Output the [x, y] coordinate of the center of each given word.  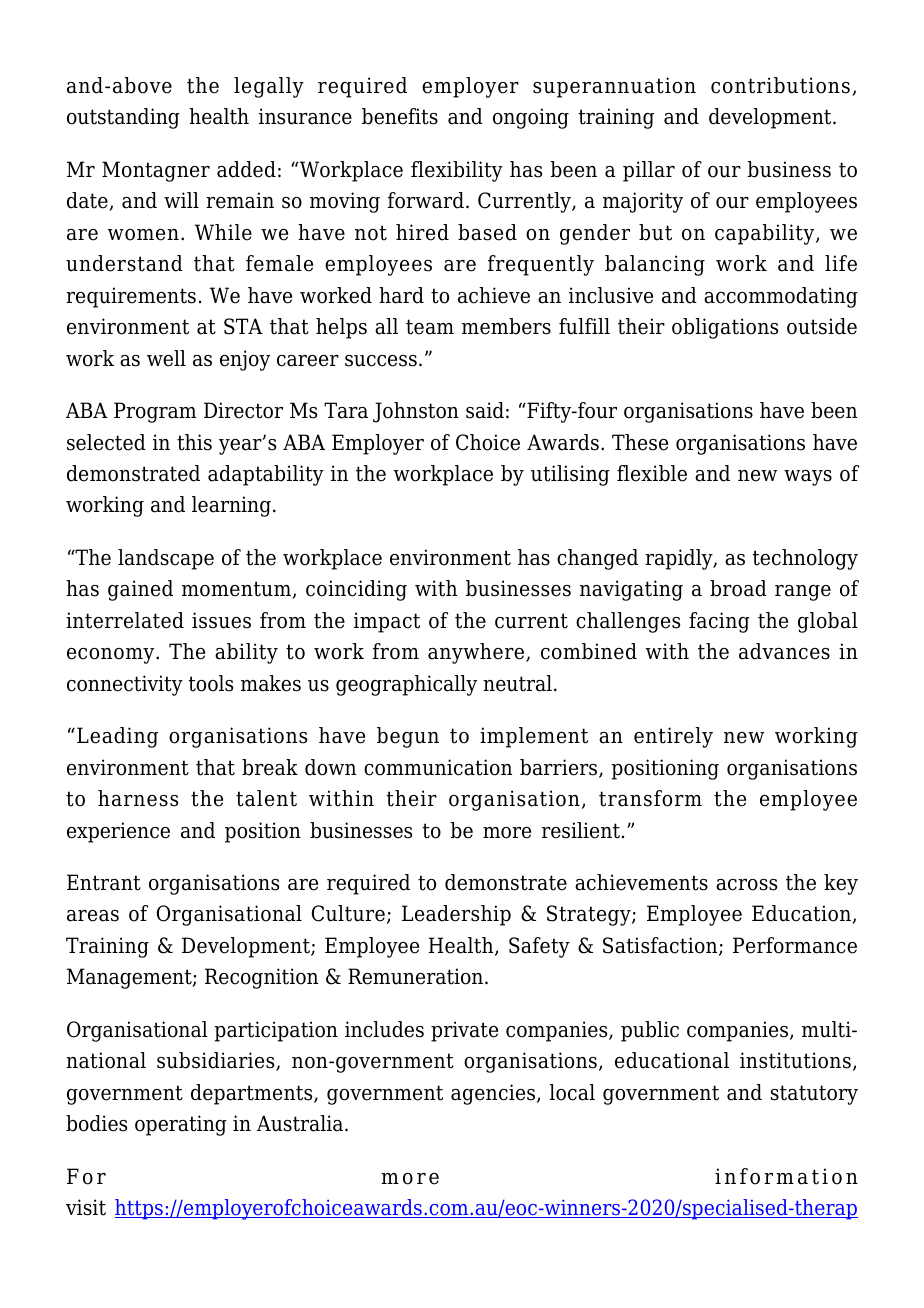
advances [784, 651]
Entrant [104, 882]
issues [221, 620]
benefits [400, 116]
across [746, 885]
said [485, 410]
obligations [725, 328]
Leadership [456, 915]
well [166, 358]
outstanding [123, 118]
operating [181, 1125]
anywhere [477, 653]
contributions [780, 85]
